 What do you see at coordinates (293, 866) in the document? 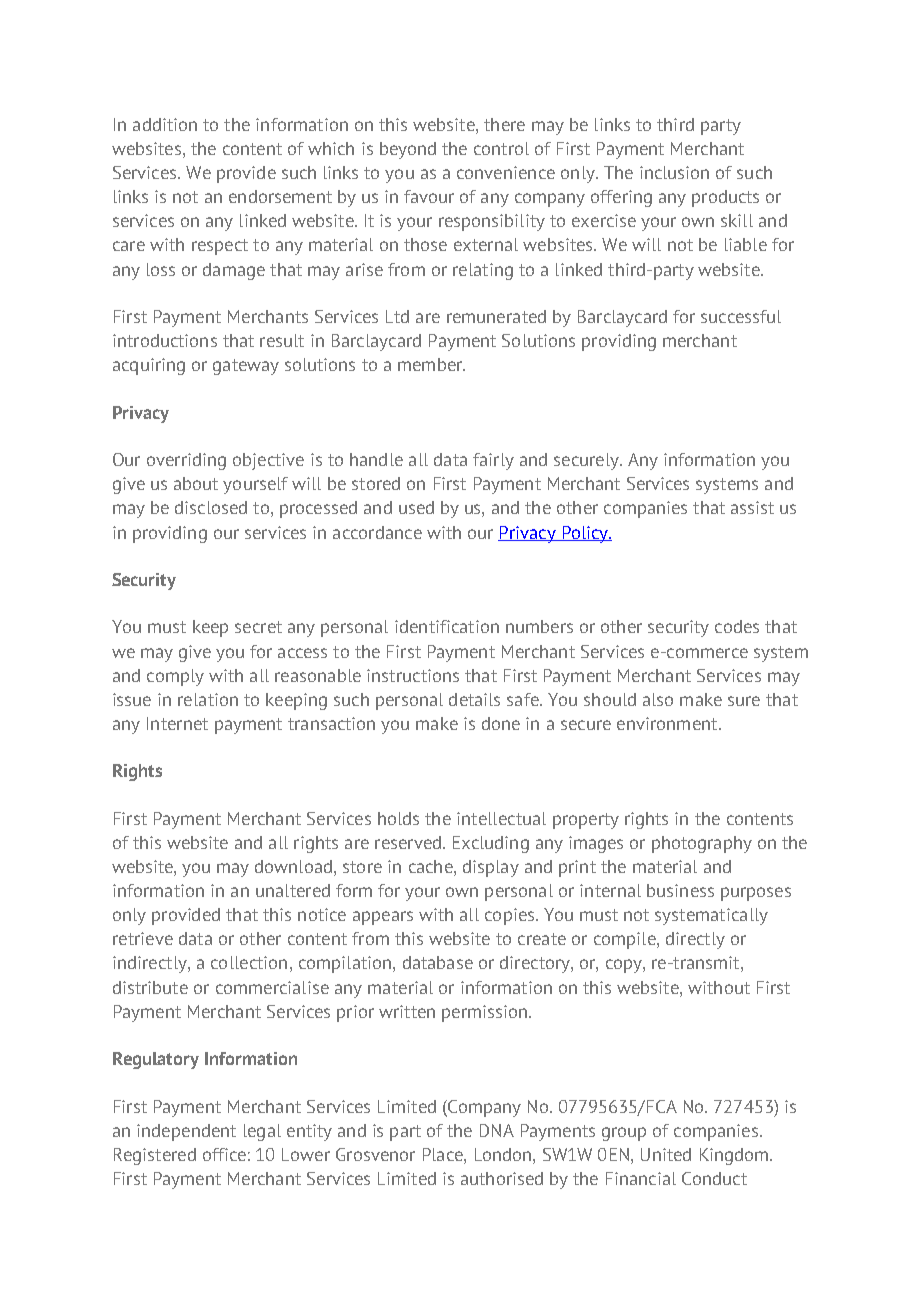
I see `download` at bounding box center [293, 866].
